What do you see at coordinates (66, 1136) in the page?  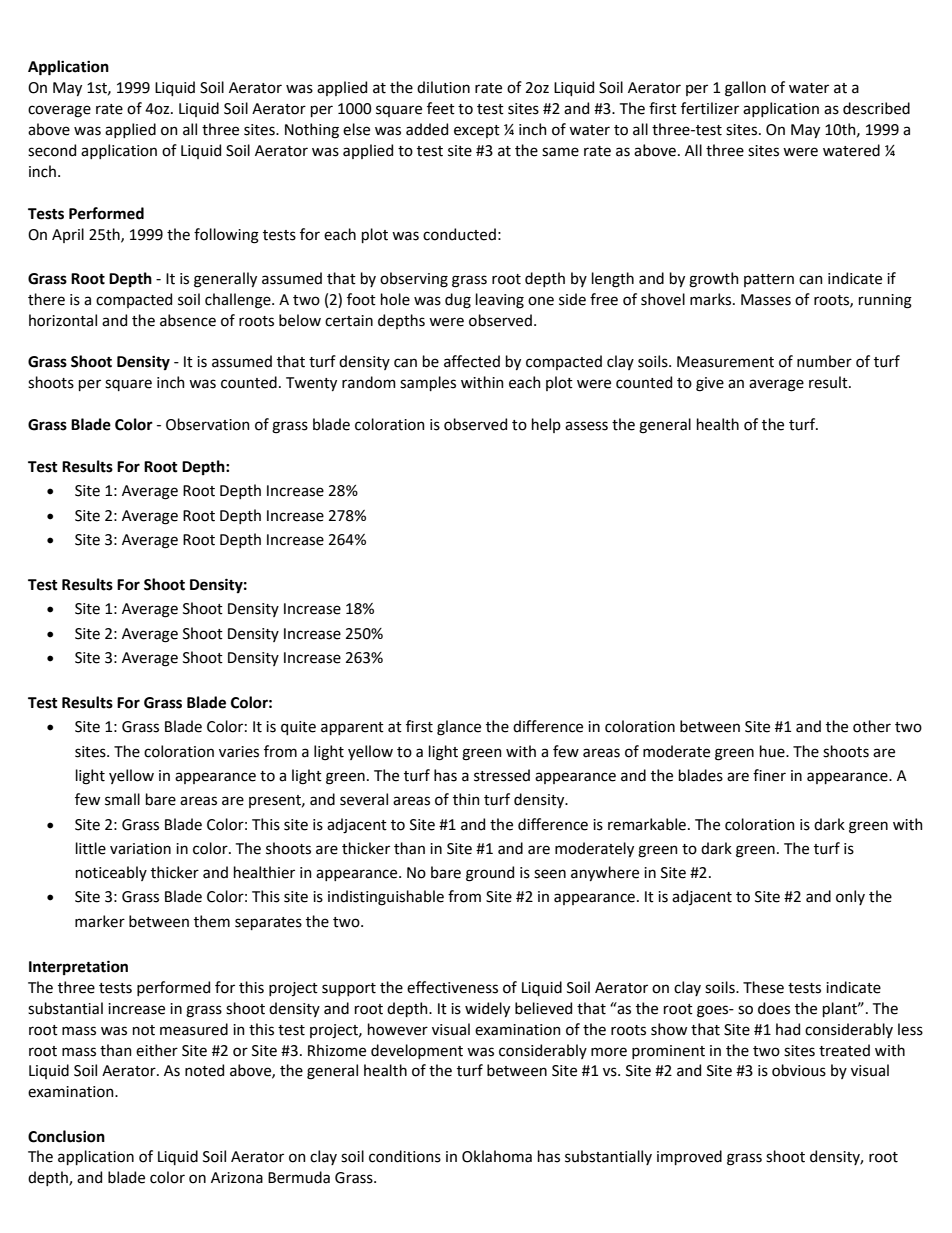 I see `Conclusion` at bounding box center [66, 1136].
